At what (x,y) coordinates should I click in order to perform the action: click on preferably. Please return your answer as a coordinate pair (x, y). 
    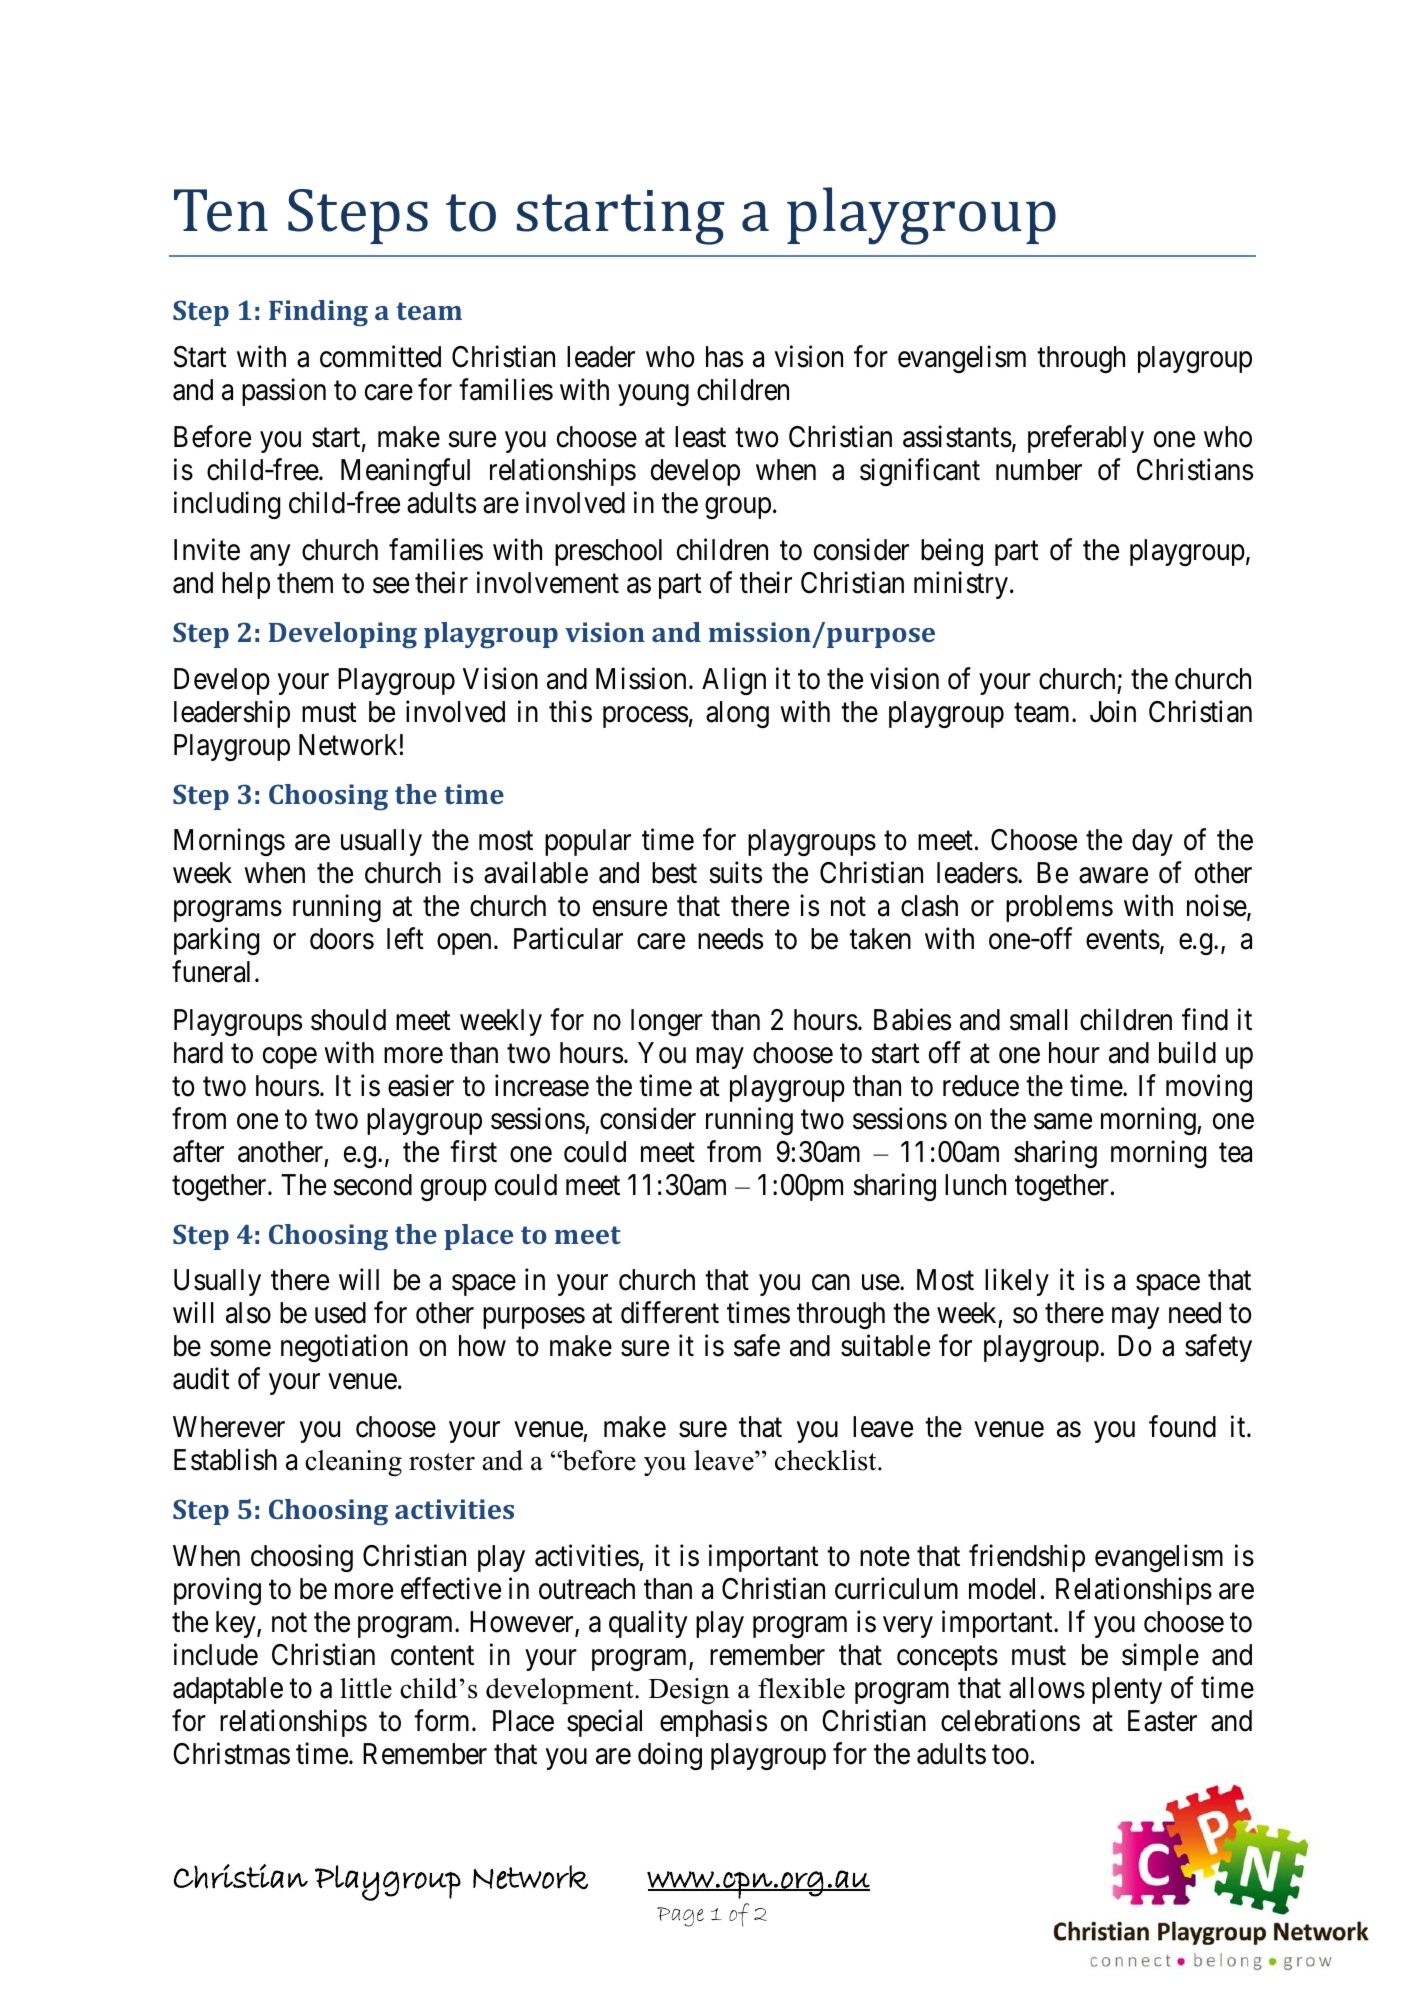
    Looking at the image, I should click on (1086, 439).
